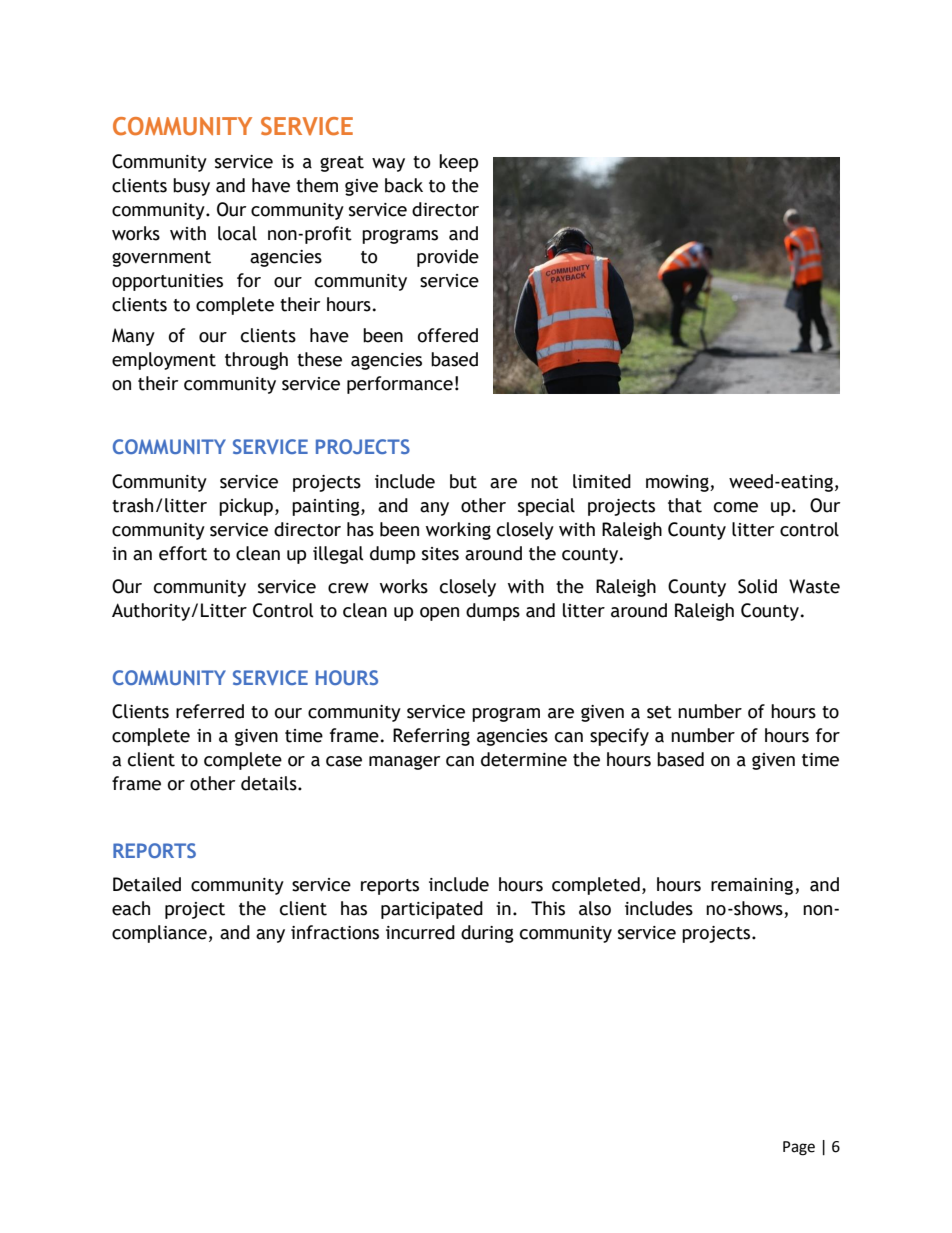 This page has height=1233, width=952. Describe the element at coordinates (439, 614) in the page. I see `open` at that location.
